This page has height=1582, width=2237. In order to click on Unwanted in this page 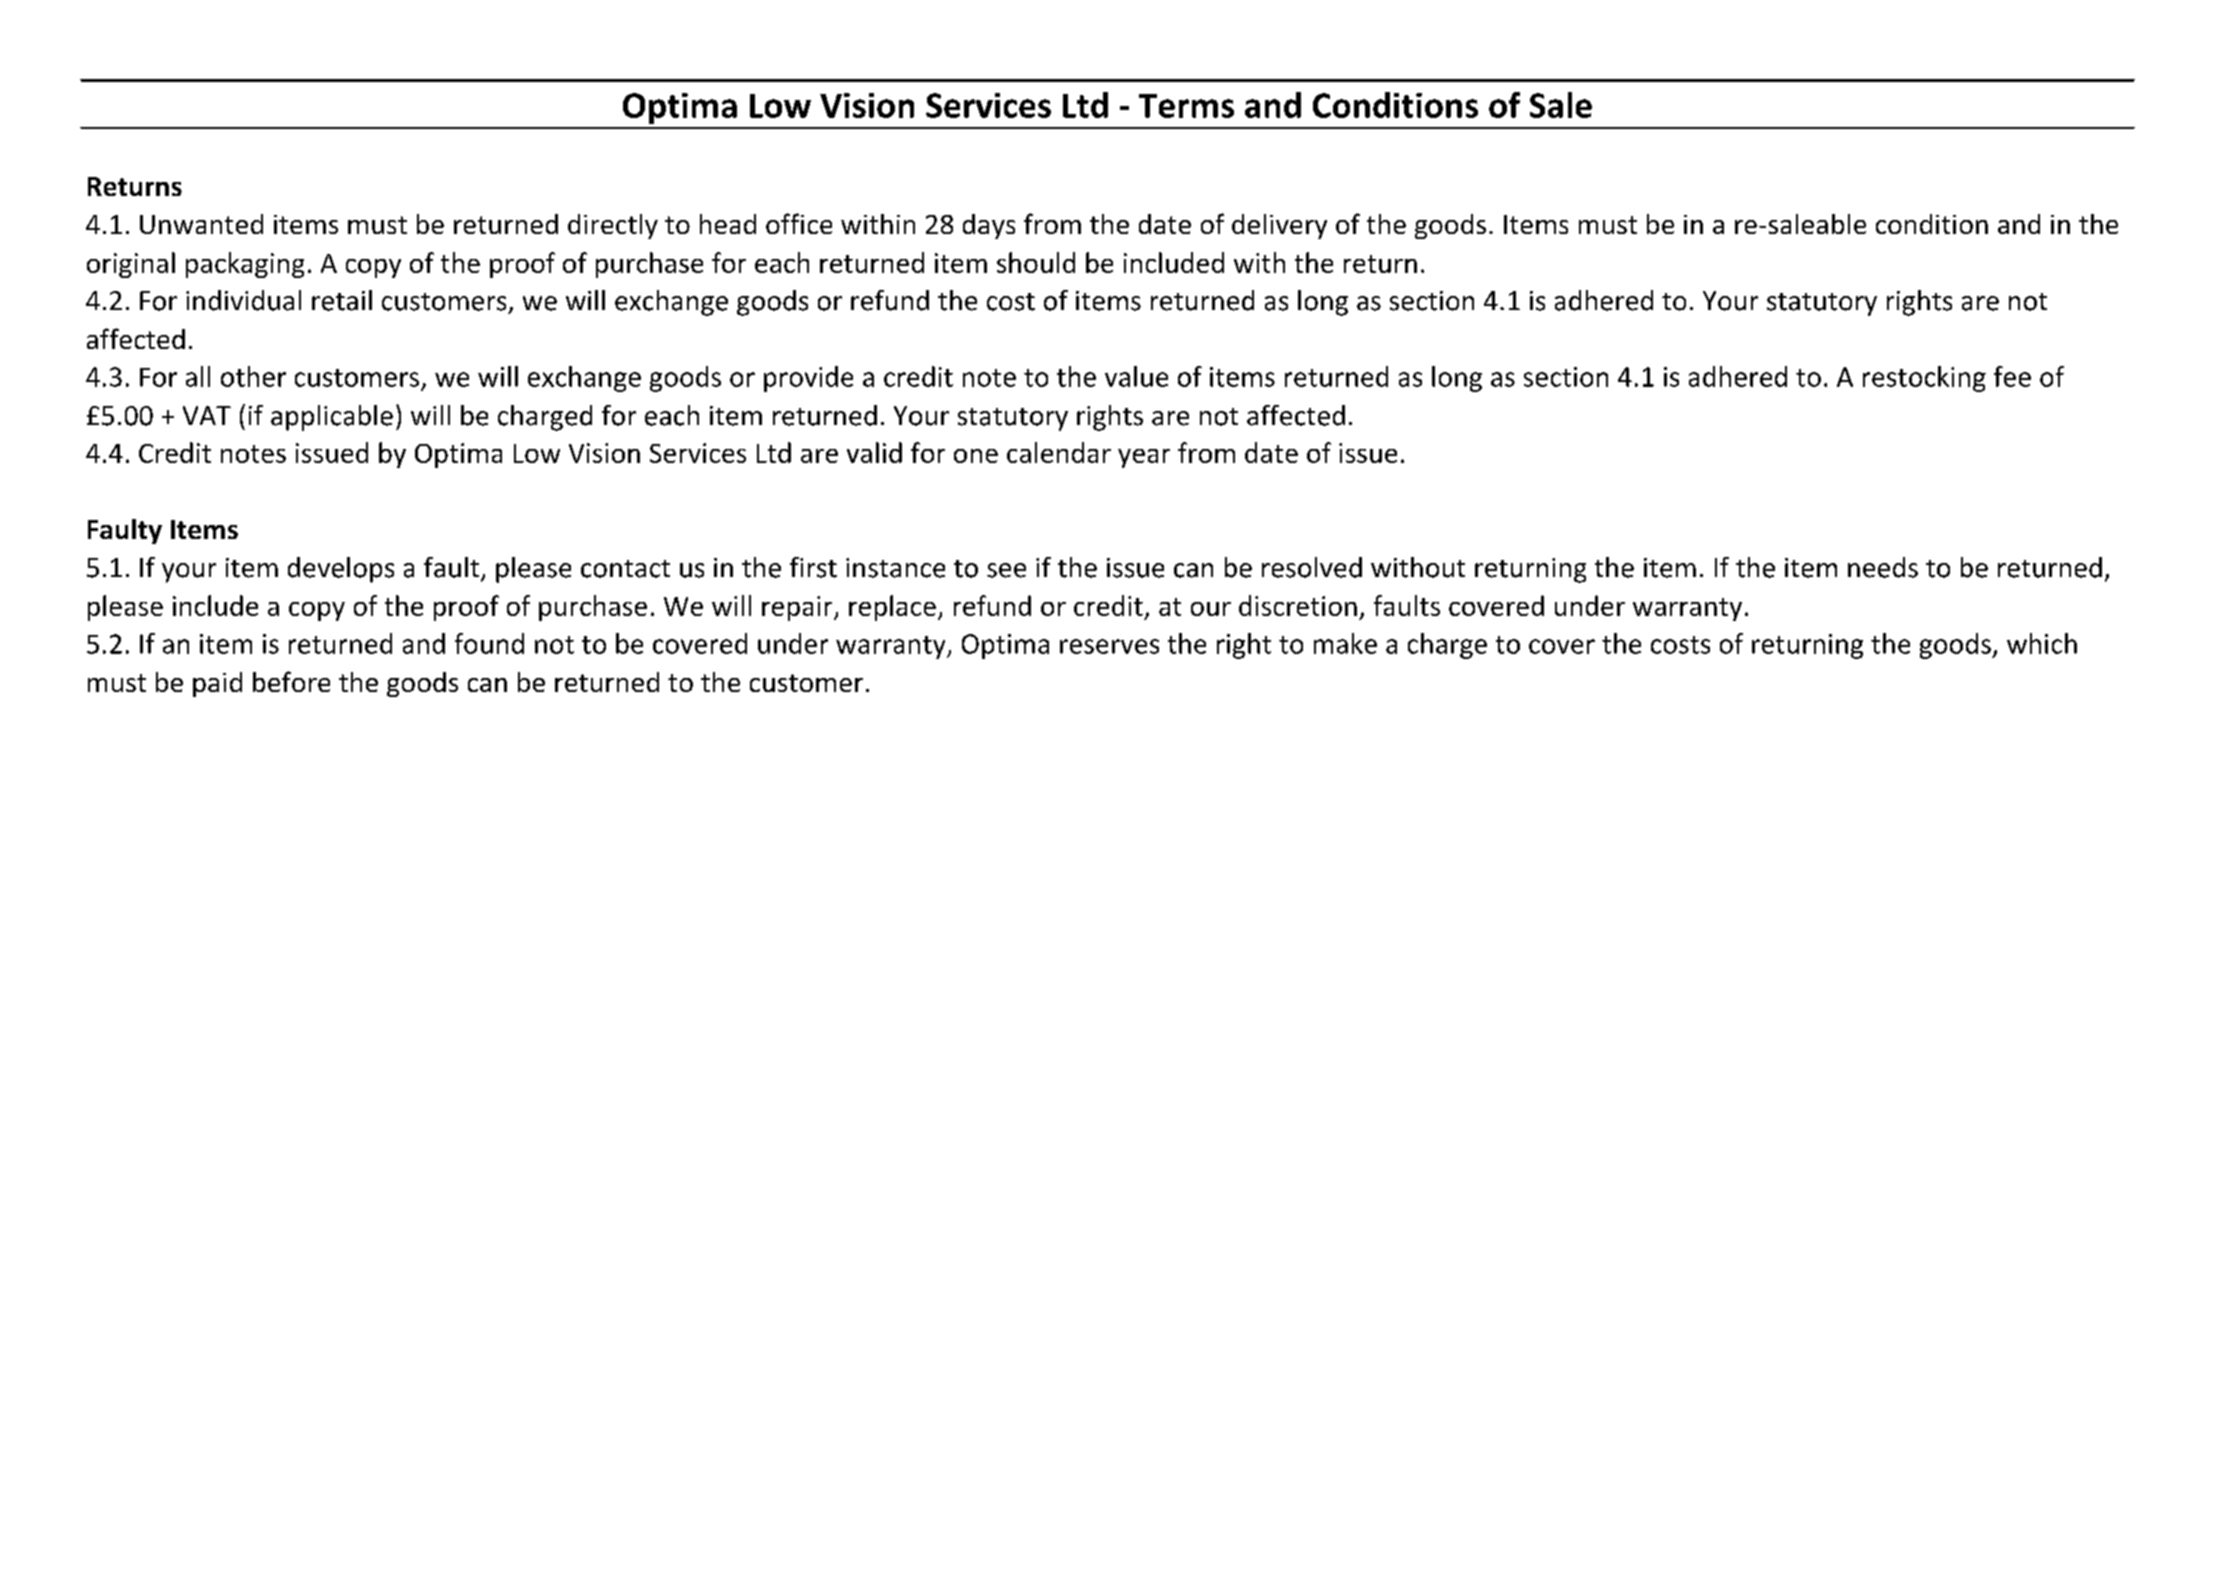, I will do `click(201, 224)`.
